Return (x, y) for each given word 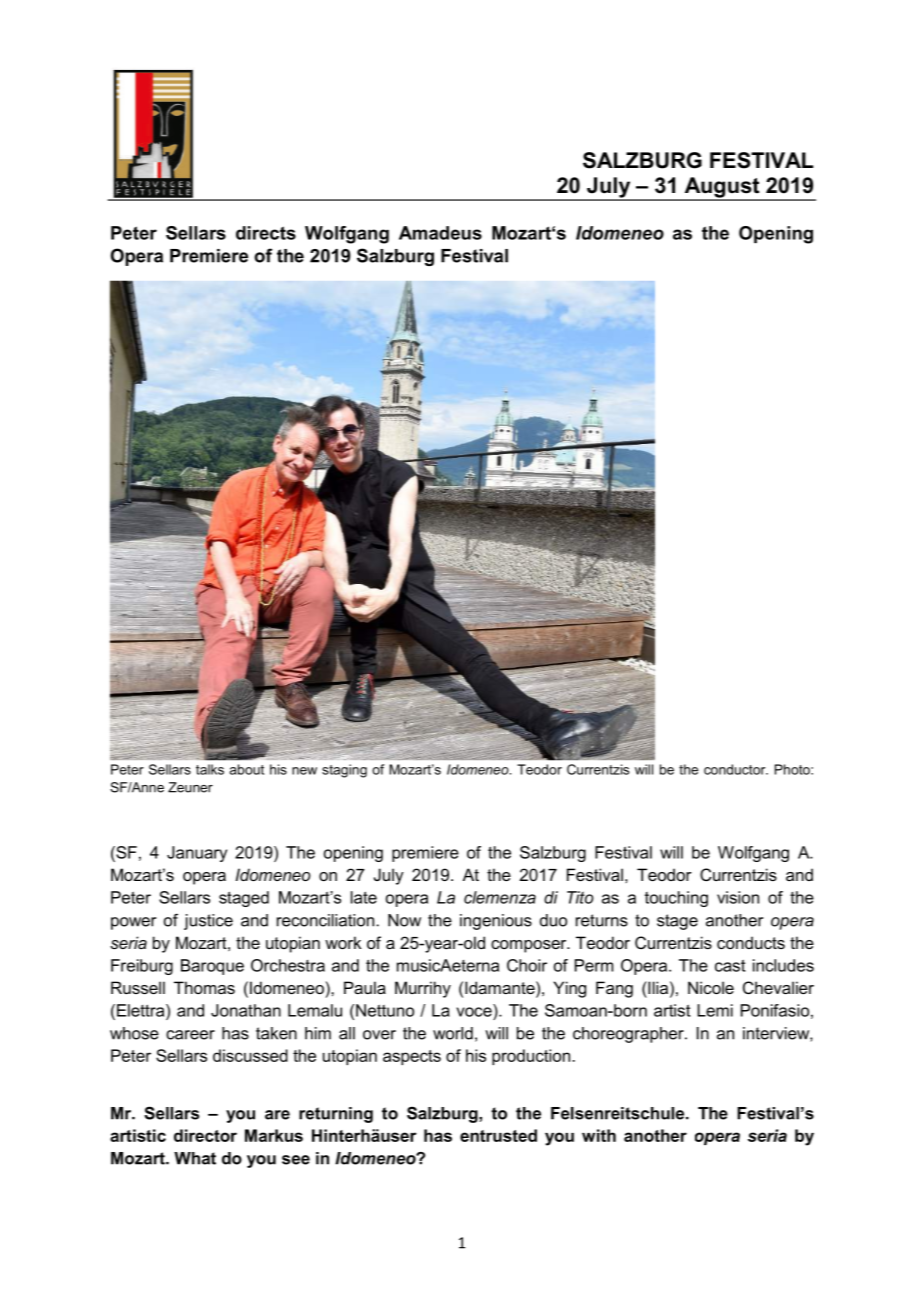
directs (266, 233)
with (599, 1135)
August (722, 188)
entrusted (498, 1135)
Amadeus (440, 233)
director (205, 1135)
